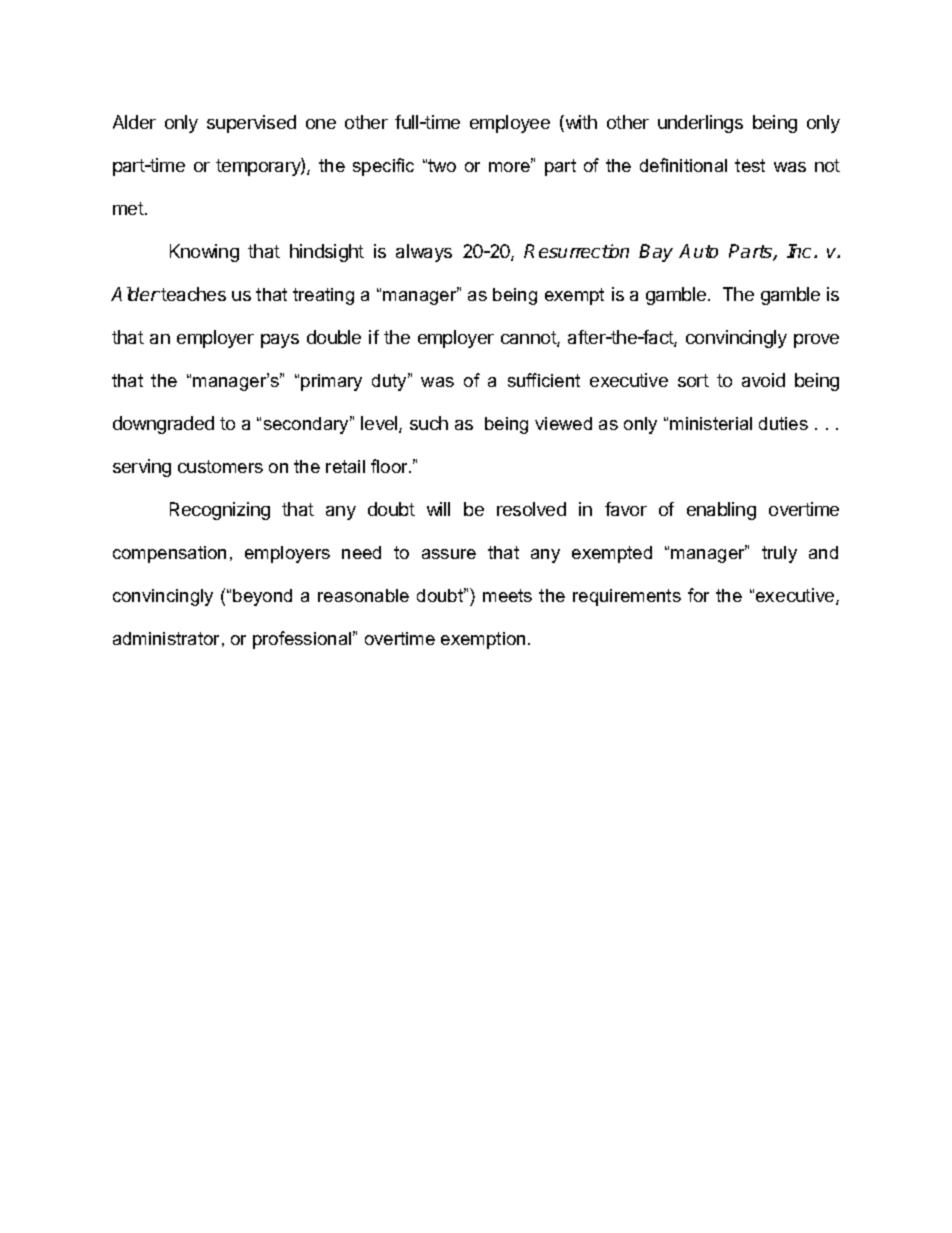 The width and height of the screenshot is (952, 1233). What do you see at coordinates (507, 595) in the screenshot?
I see `meets` at bounding box center [507, 595].
